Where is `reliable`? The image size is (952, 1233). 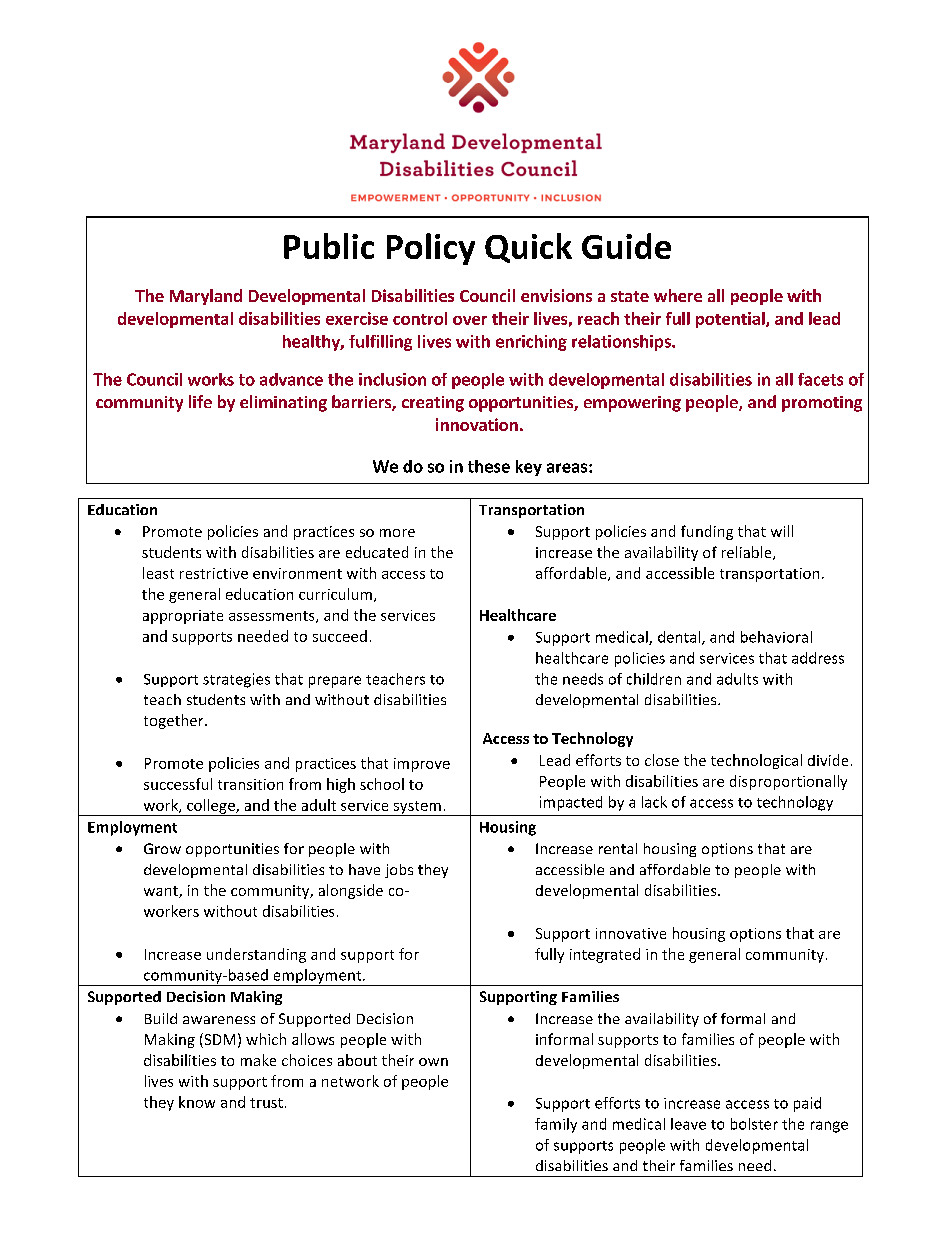 reliable is located at coordinates (748, 553).
